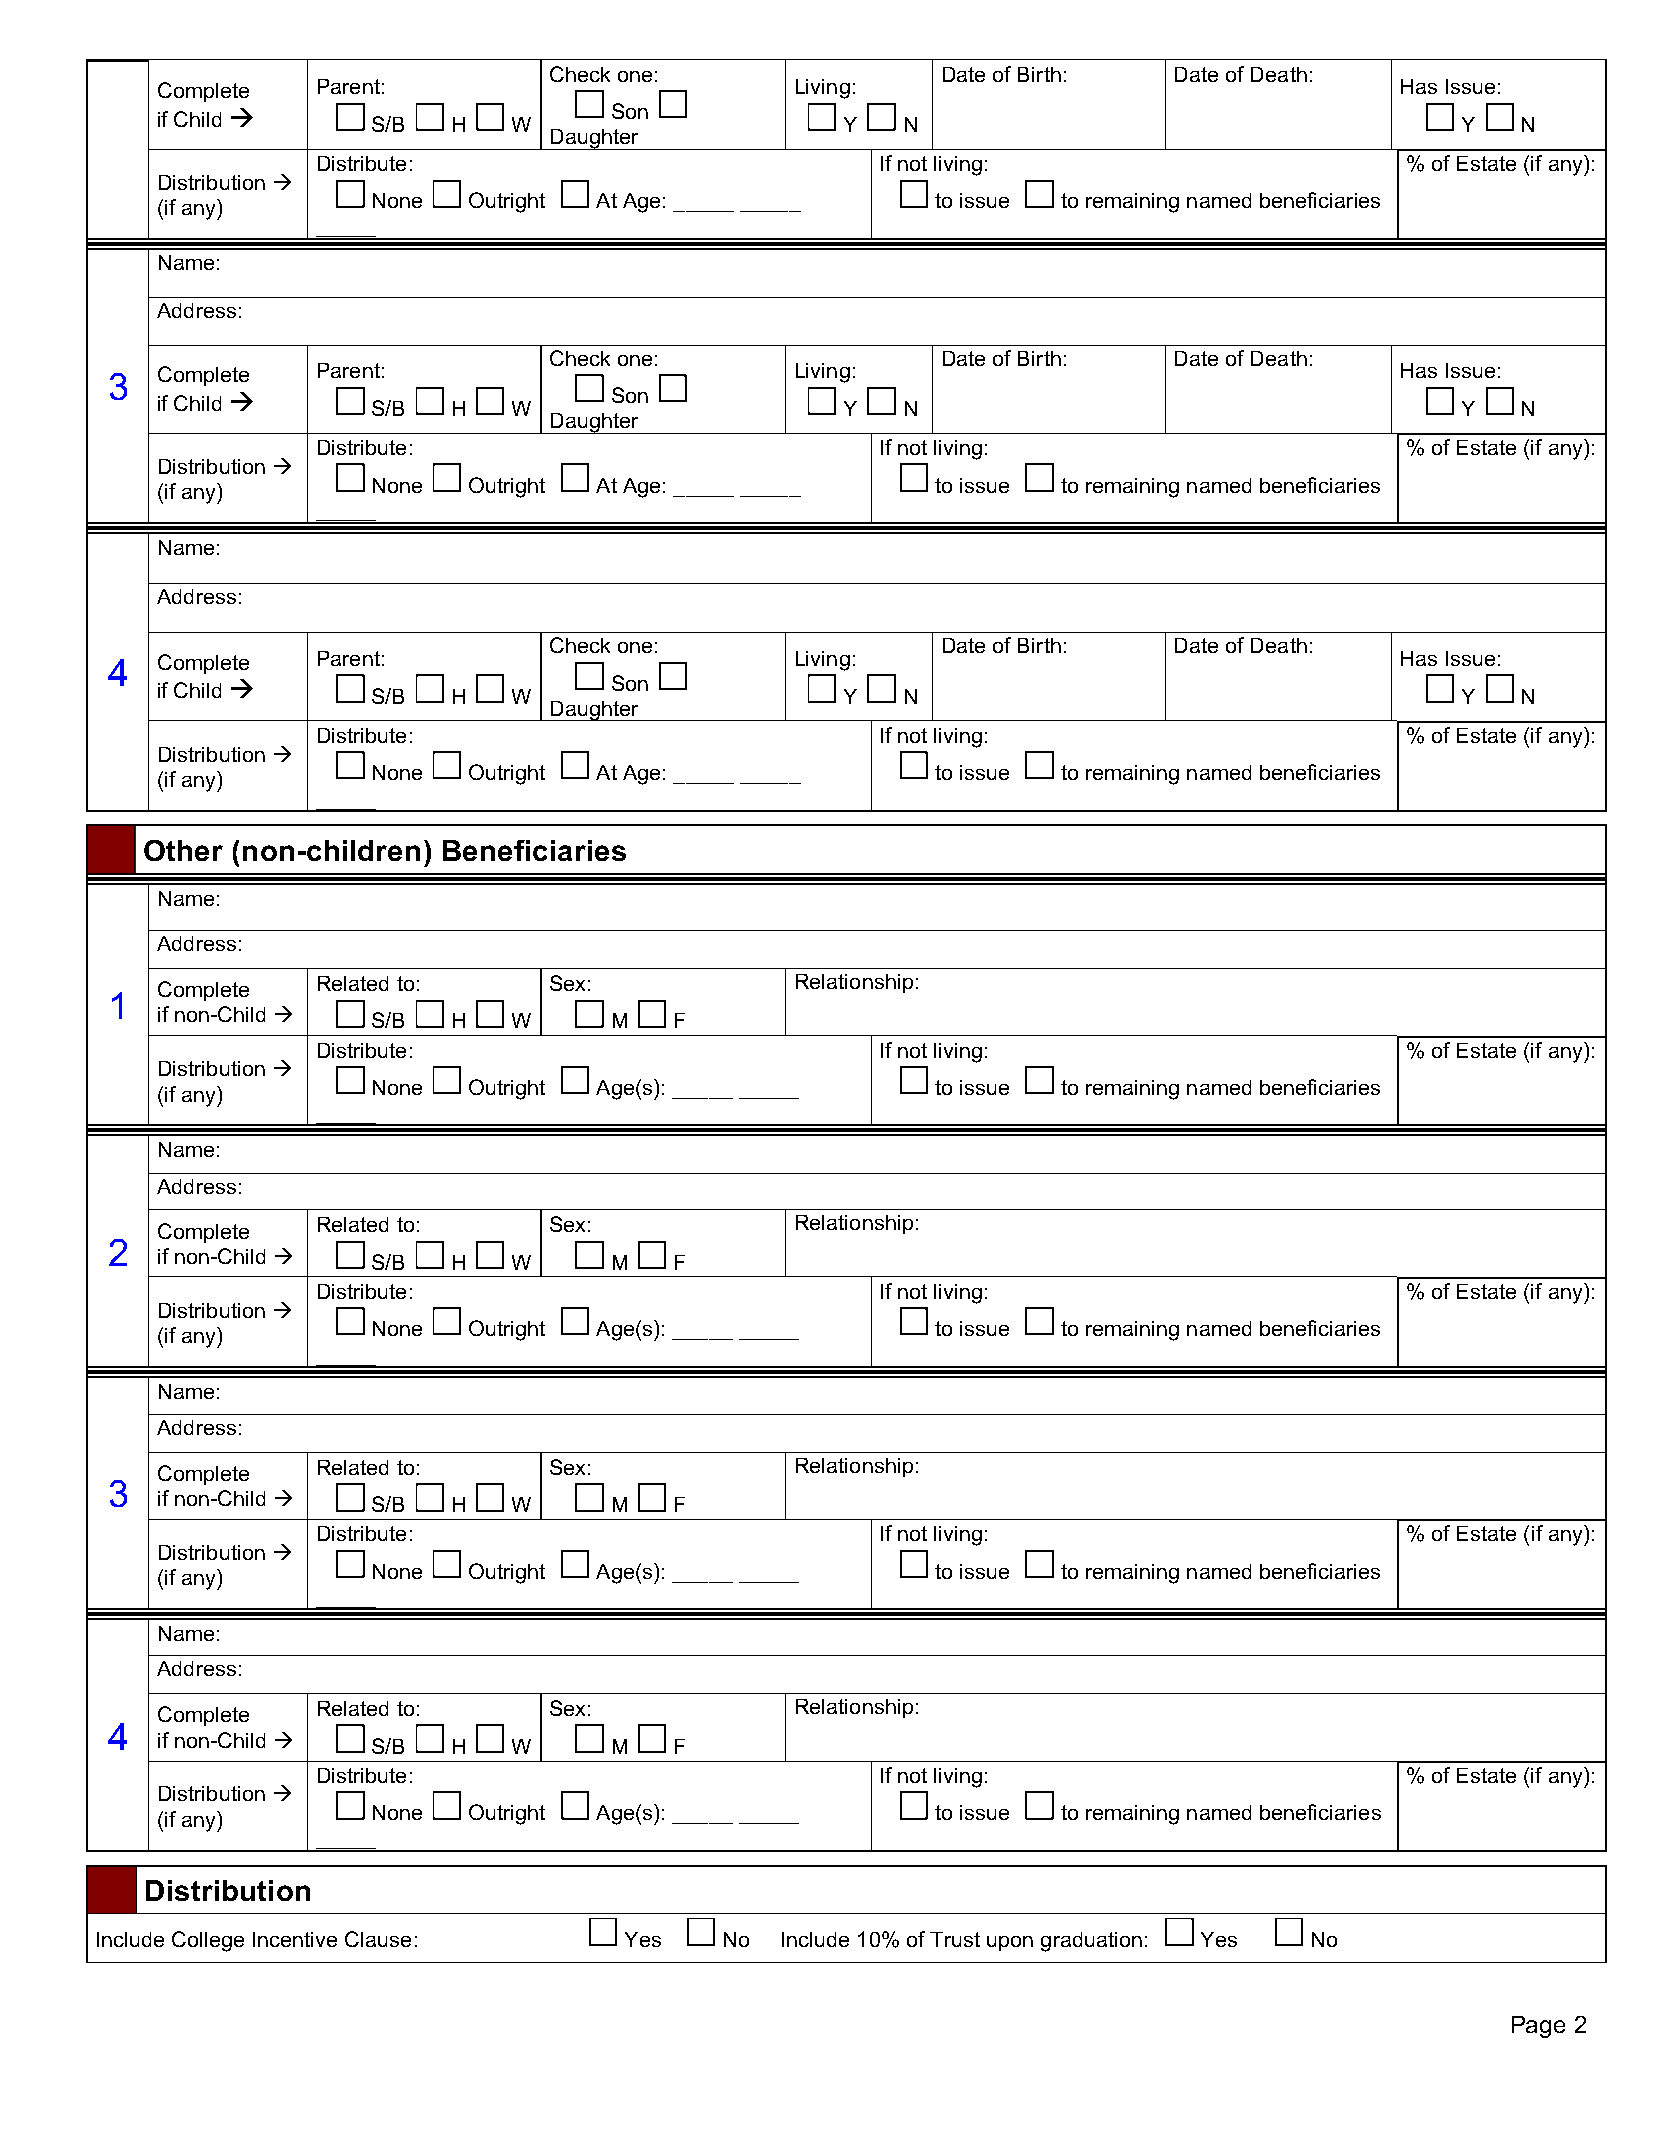 Image resolution: width=1666 pixels, height=2156 pixels. I want to click on graduation, so click(1091, 1942).
